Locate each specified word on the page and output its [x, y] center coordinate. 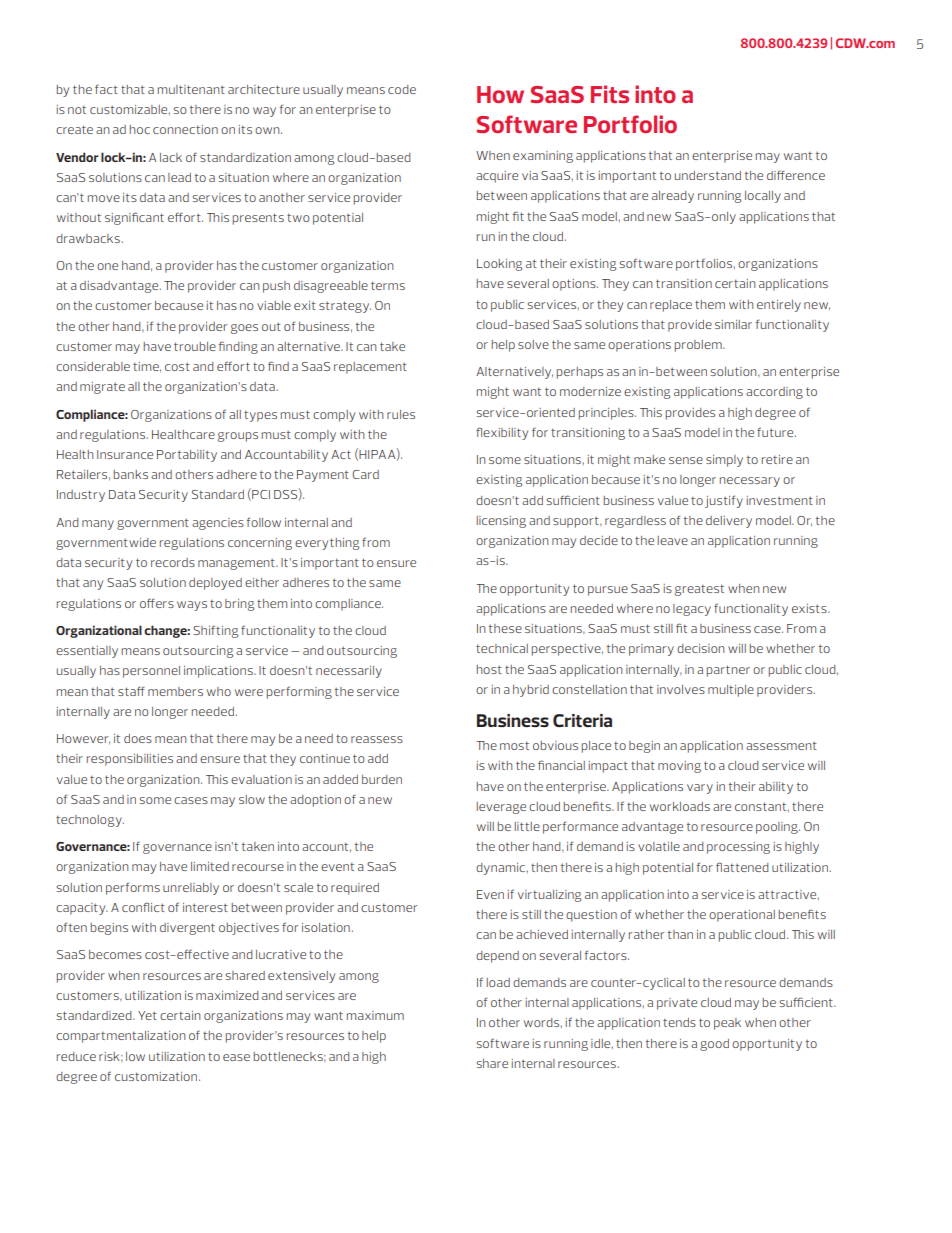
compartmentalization [121, 1037]
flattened [742, 867]
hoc [140, 129]
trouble [195, 346]
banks [131, 474]
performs [133, 888]
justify [724, 501]
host [489, 669]
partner [728, 671]
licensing [501, 522]
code [402, 89]
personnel [151, 672]
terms [388, 285]
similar [733, 324]
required [355, 889]
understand [708, 175]
